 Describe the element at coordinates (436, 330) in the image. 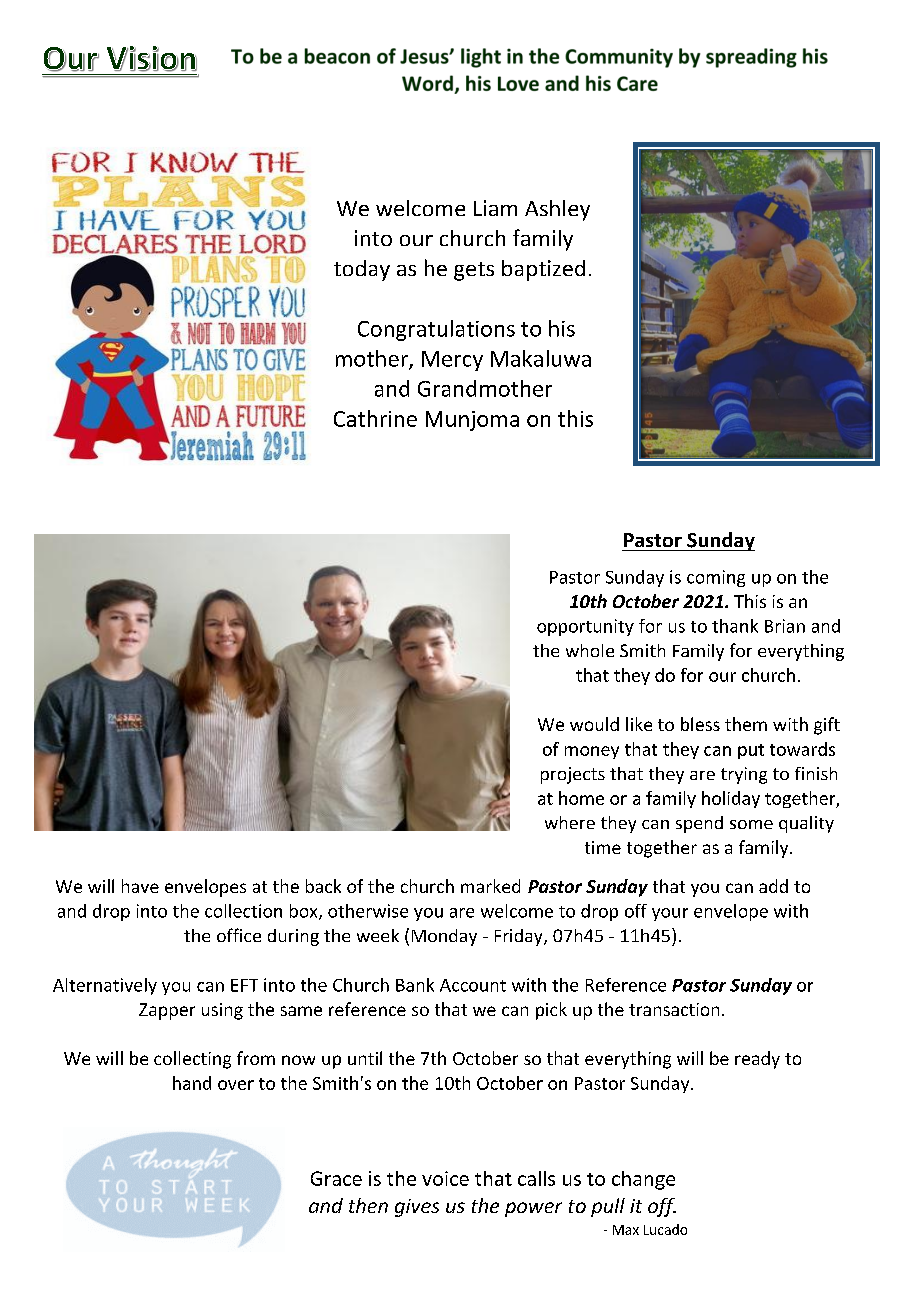

I see `Congratulations` at that location.
